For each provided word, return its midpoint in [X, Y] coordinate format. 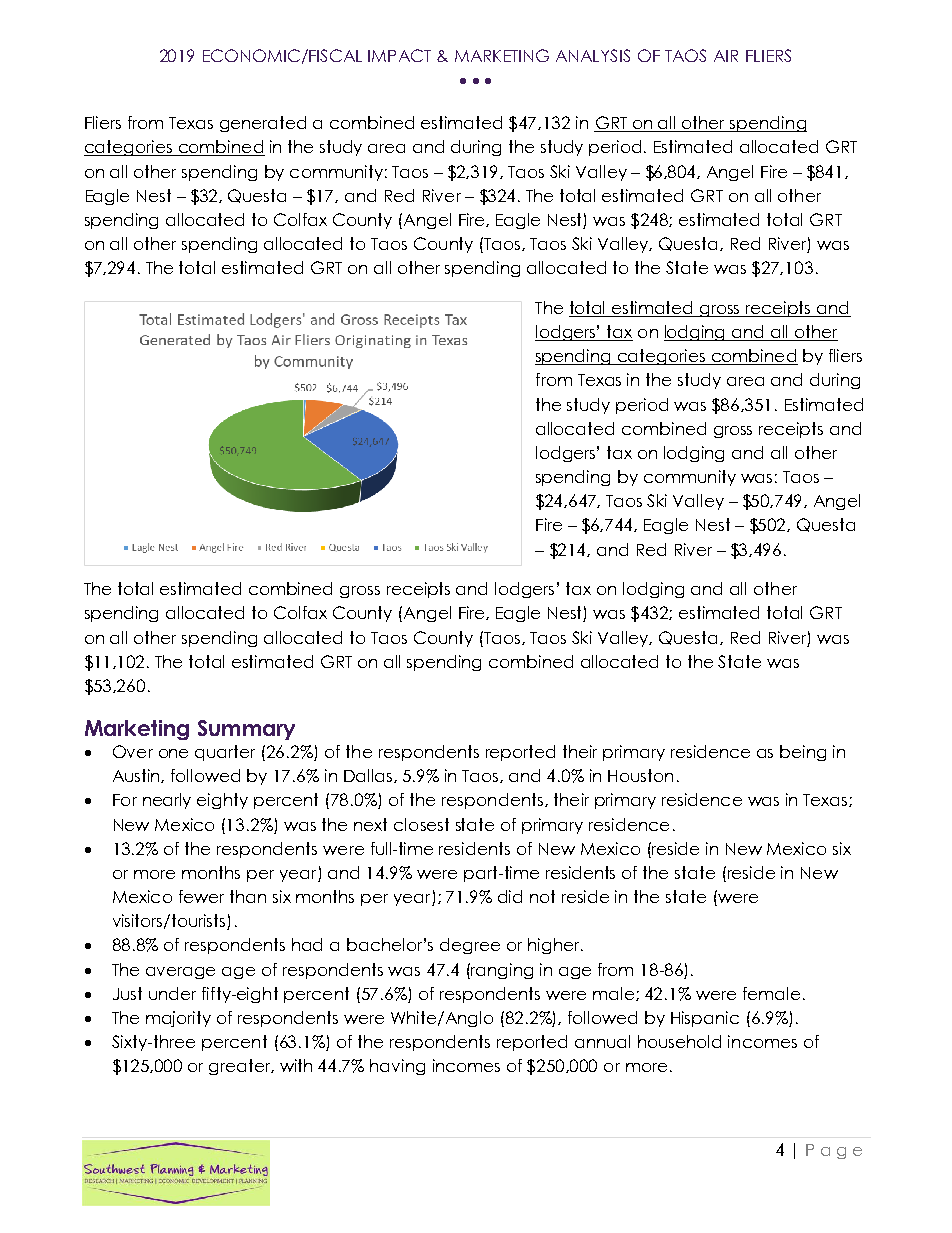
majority [178, 1019]
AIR [726, 56]
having [397, 1067]
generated [263, 124]
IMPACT [399, 55]
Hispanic [705, 1019]
